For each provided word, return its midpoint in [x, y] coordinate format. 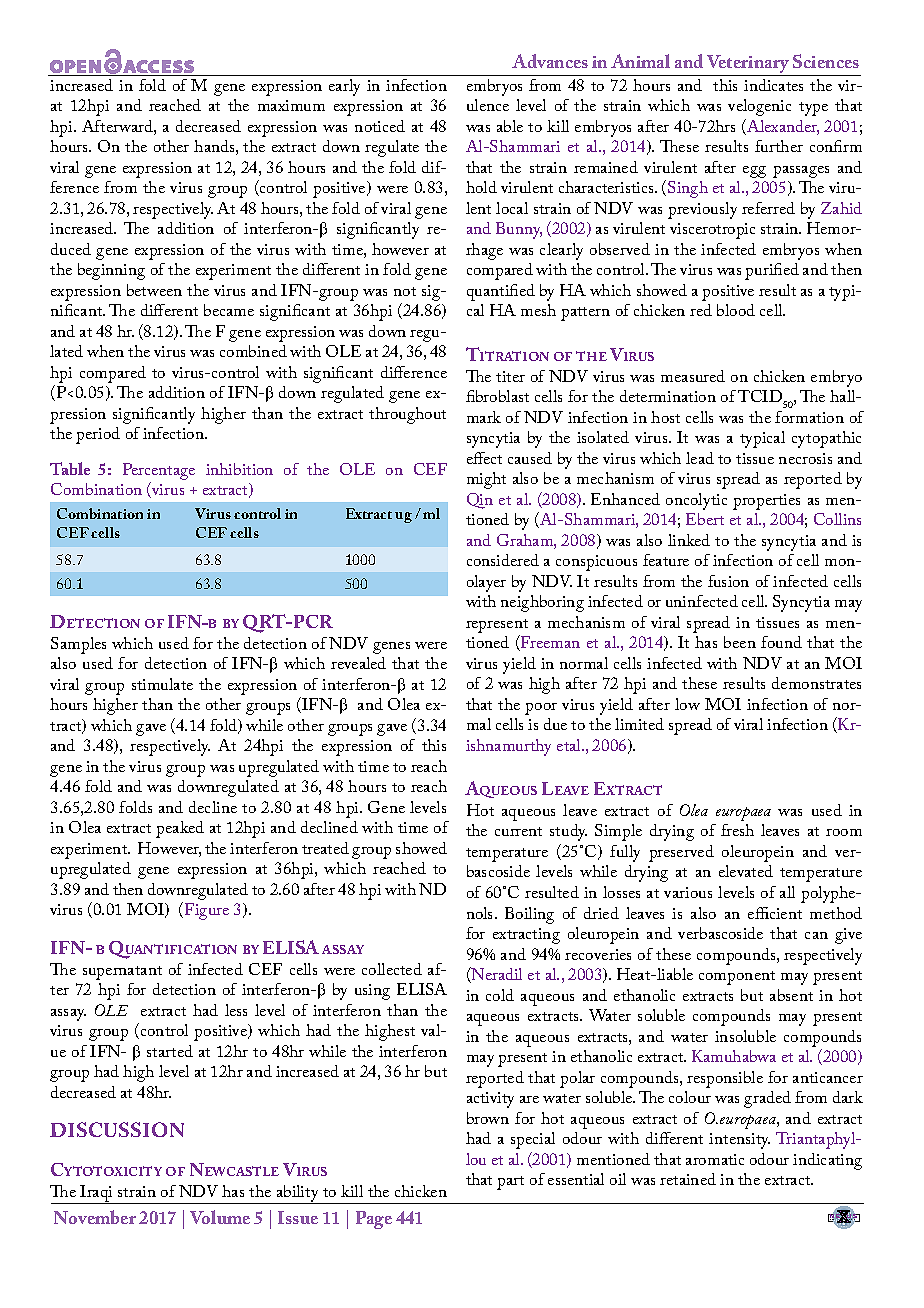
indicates [773, 85]
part [510, 1183]
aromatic [715, 1159]
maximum [291, 105]
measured [693, 376]
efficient [775, 913]
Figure [207, 911]
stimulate [162, 684]
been [740, 642]
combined [253, 351]
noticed [380, 126]
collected [392, 969]
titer [510, 376]
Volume [220, 1217]
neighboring [542, 603]
